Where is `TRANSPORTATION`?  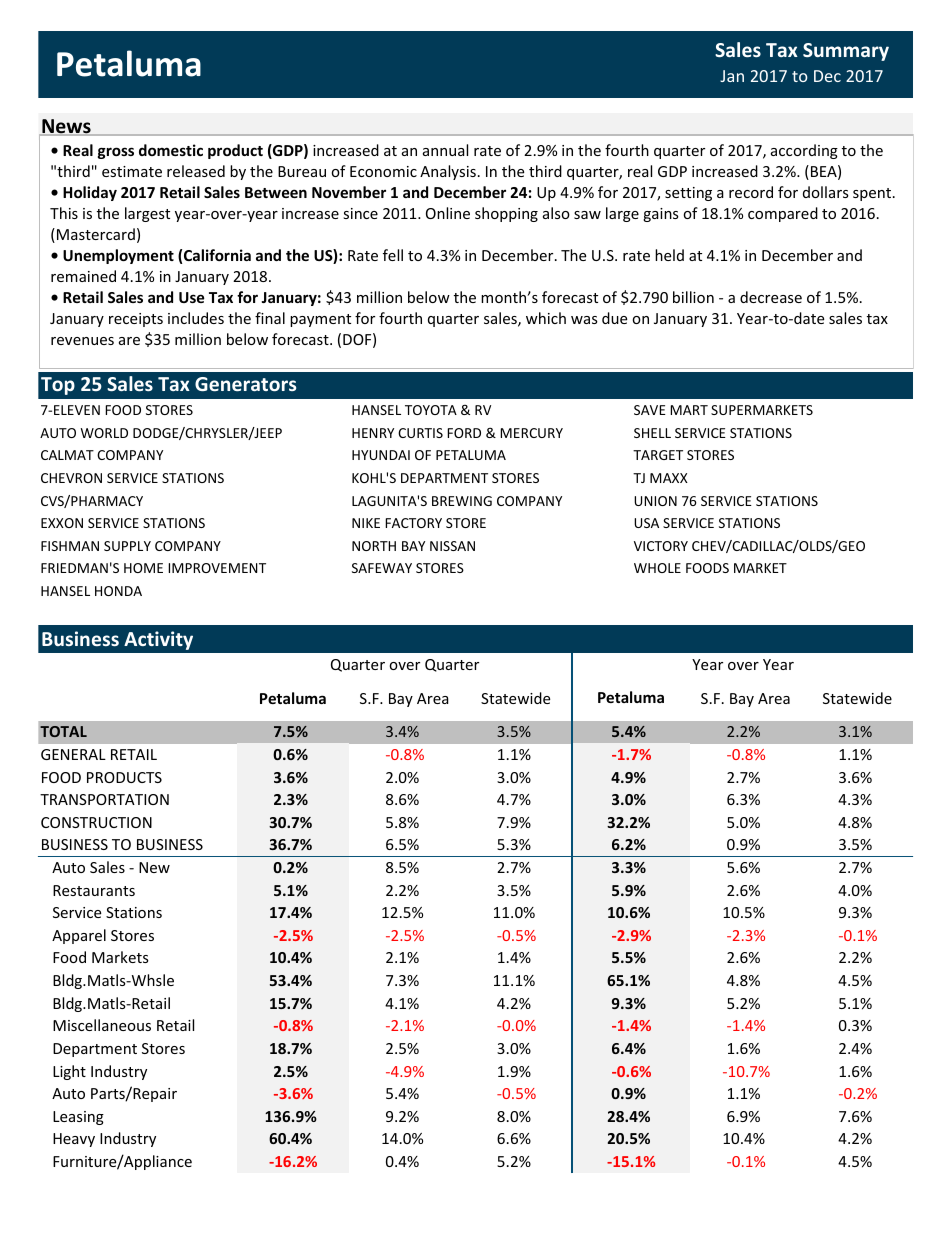
TRANSPORTATION is located at coordinates (104, 799).
